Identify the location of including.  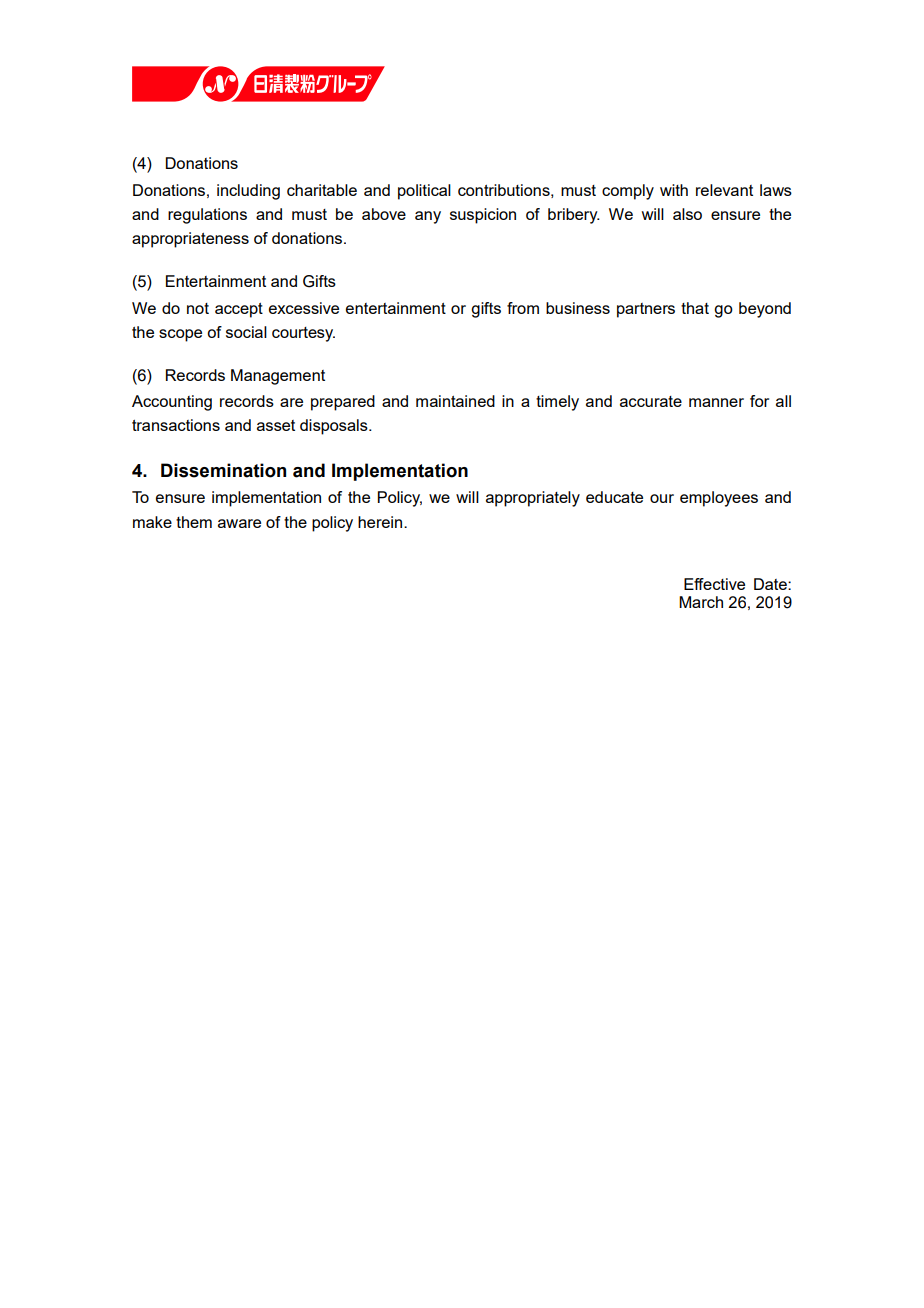
(248, 192).
